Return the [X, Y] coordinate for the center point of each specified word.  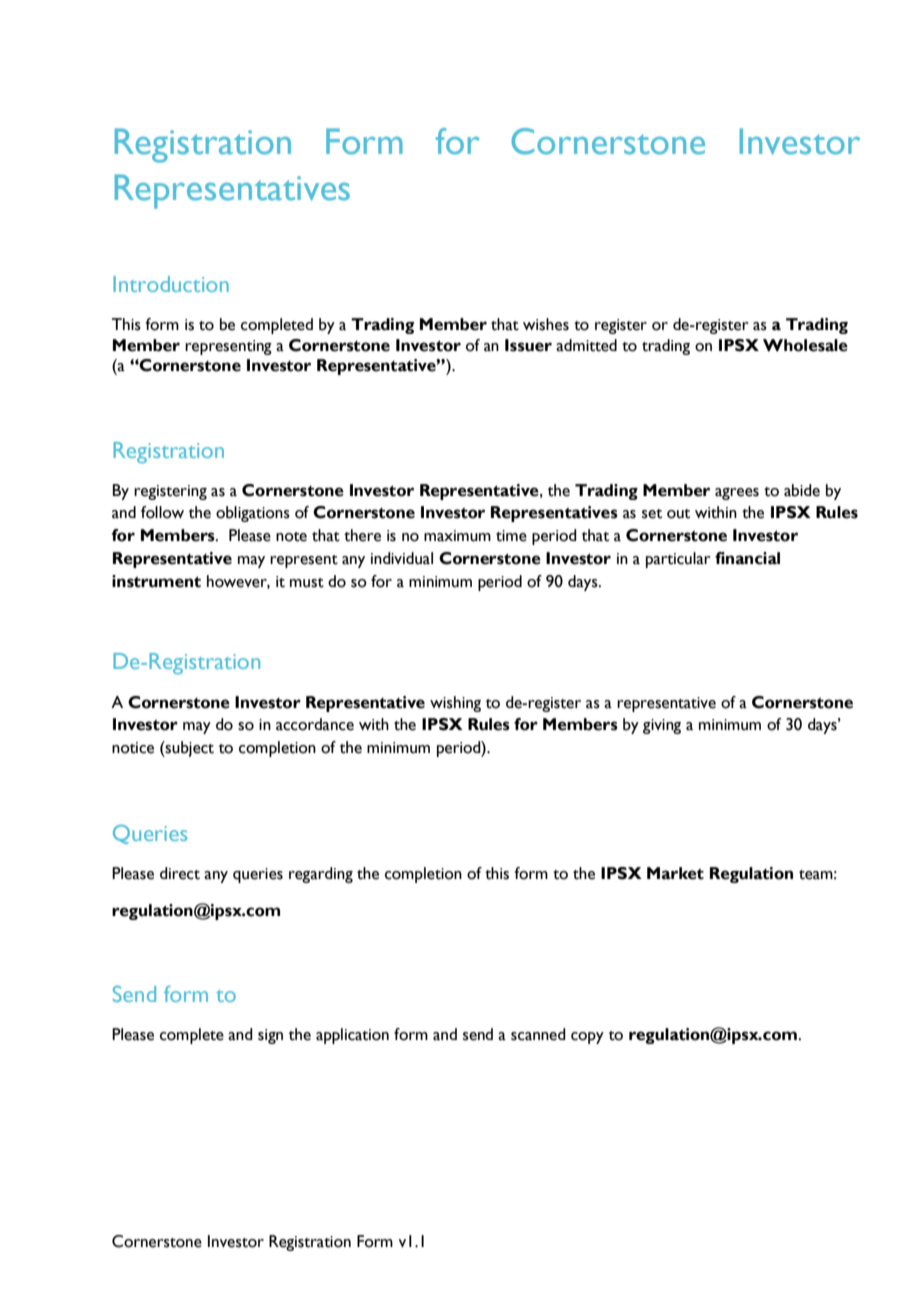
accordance [315, 724]
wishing [455, 704]
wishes [546, 324]
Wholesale [805, 345]
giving [662, 726]
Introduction [171, 284]
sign [270, 1036]
